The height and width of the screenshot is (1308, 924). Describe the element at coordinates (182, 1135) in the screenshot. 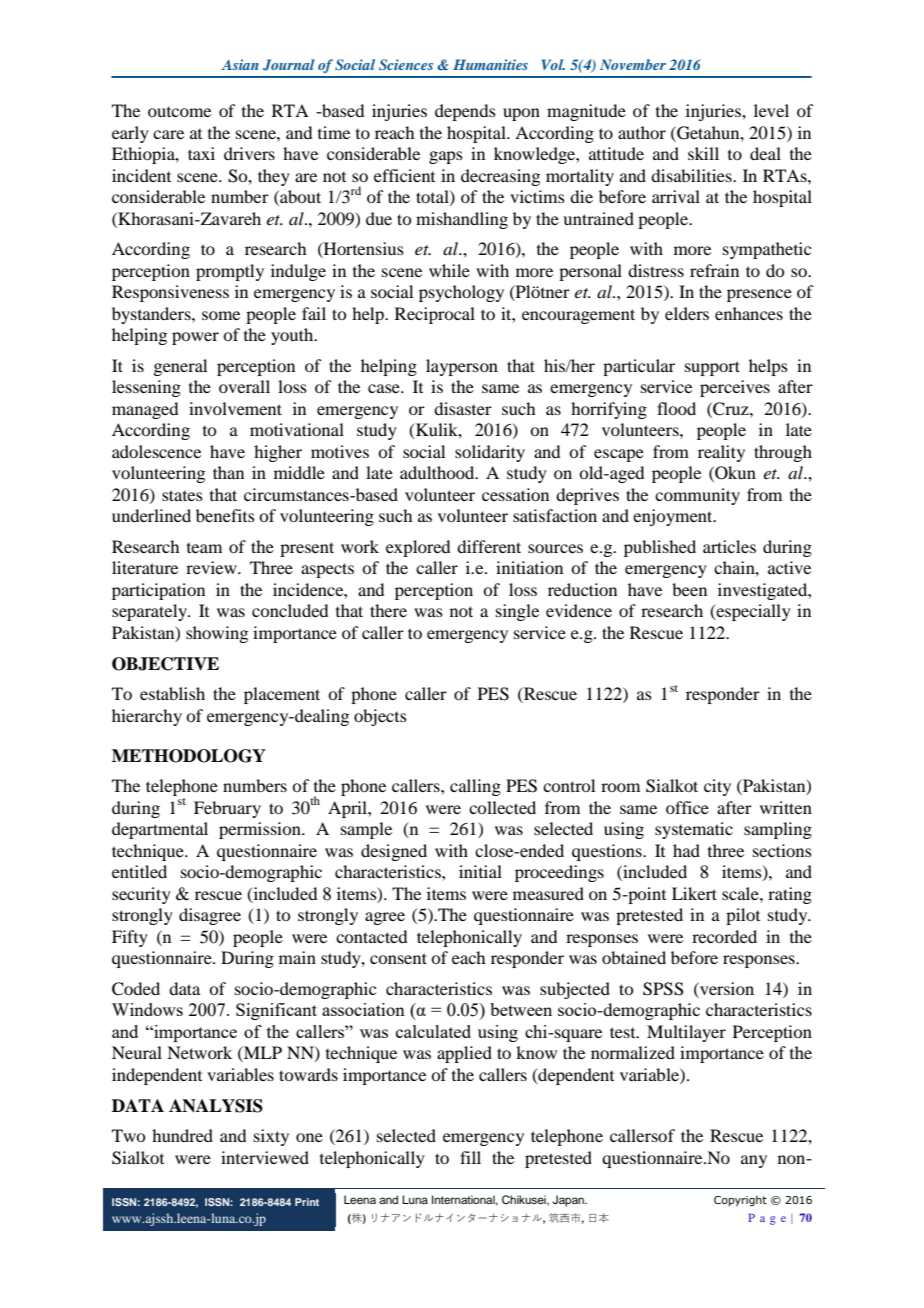

I see `hundred` at that location.
